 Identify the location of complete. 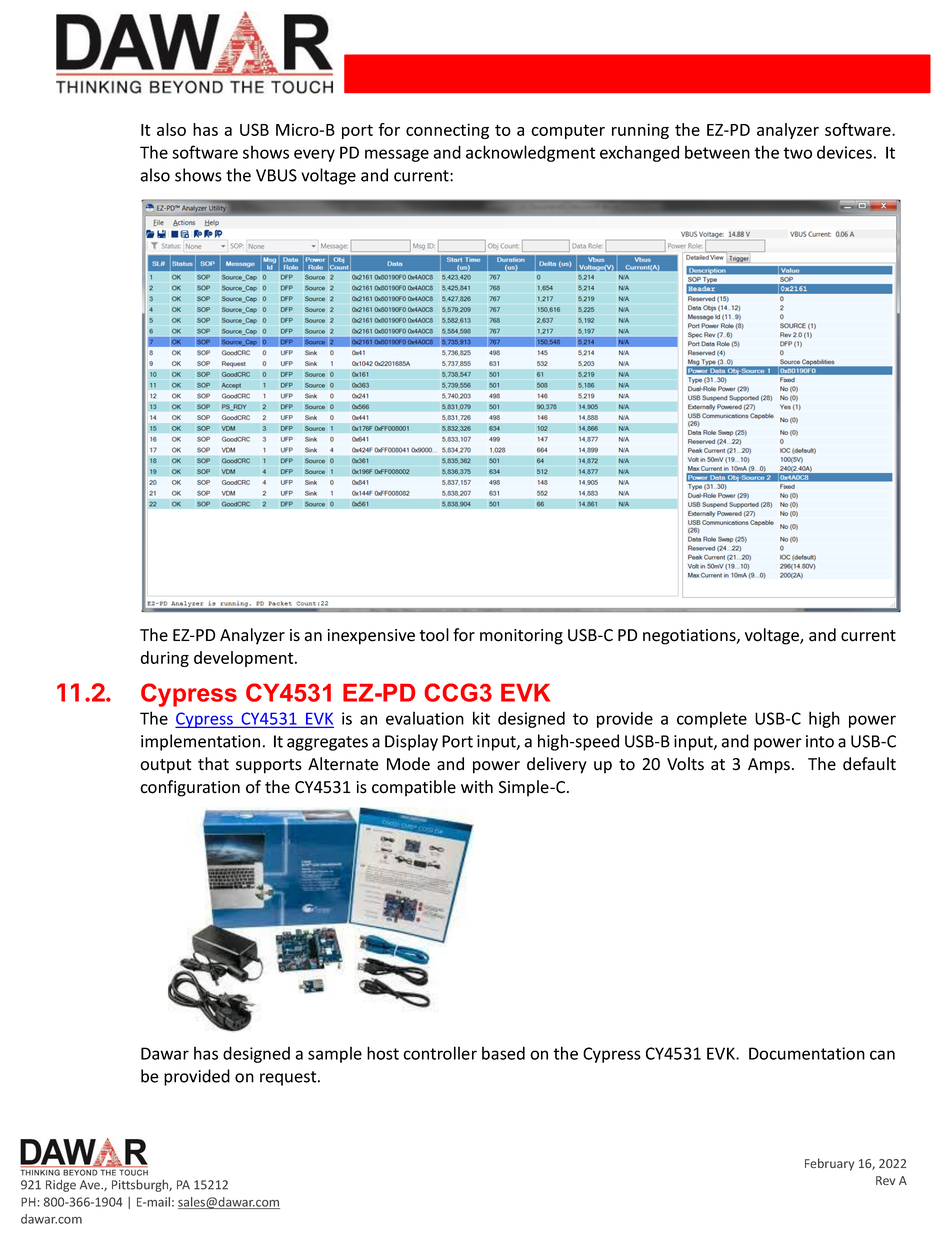
(712, 719).
